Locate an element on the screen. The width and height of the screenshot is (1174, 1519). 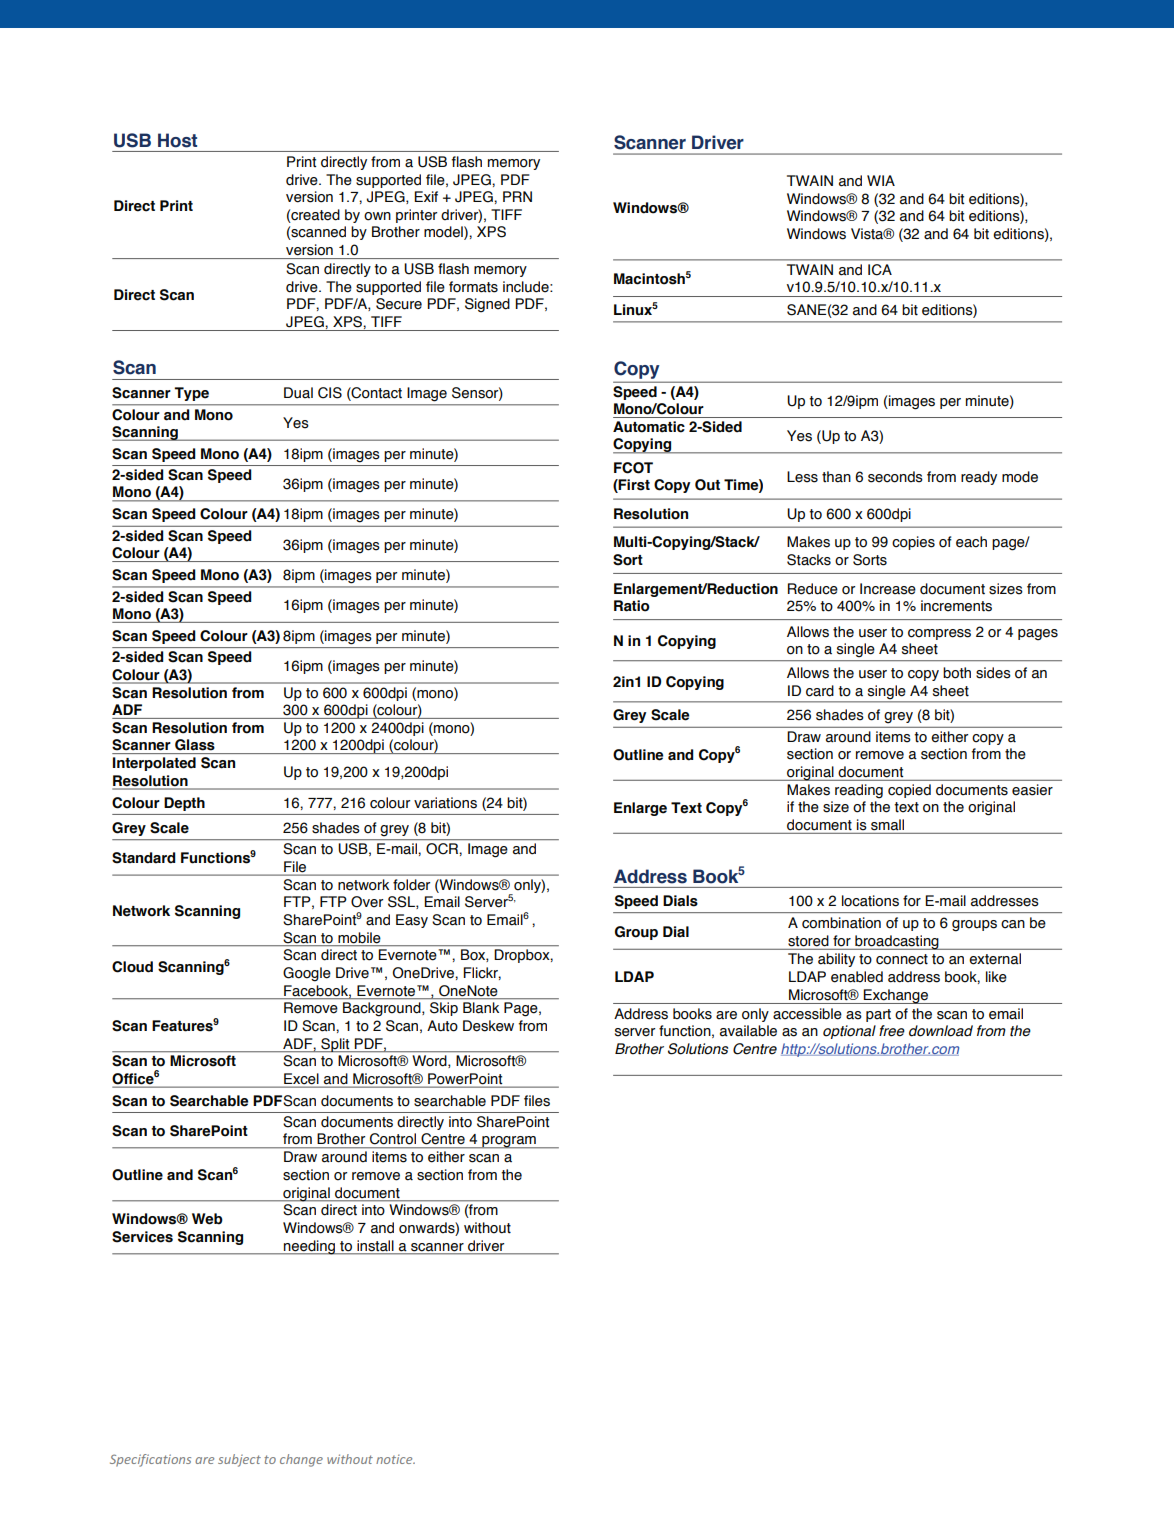
seconds is located at coordinates (895, 477).
